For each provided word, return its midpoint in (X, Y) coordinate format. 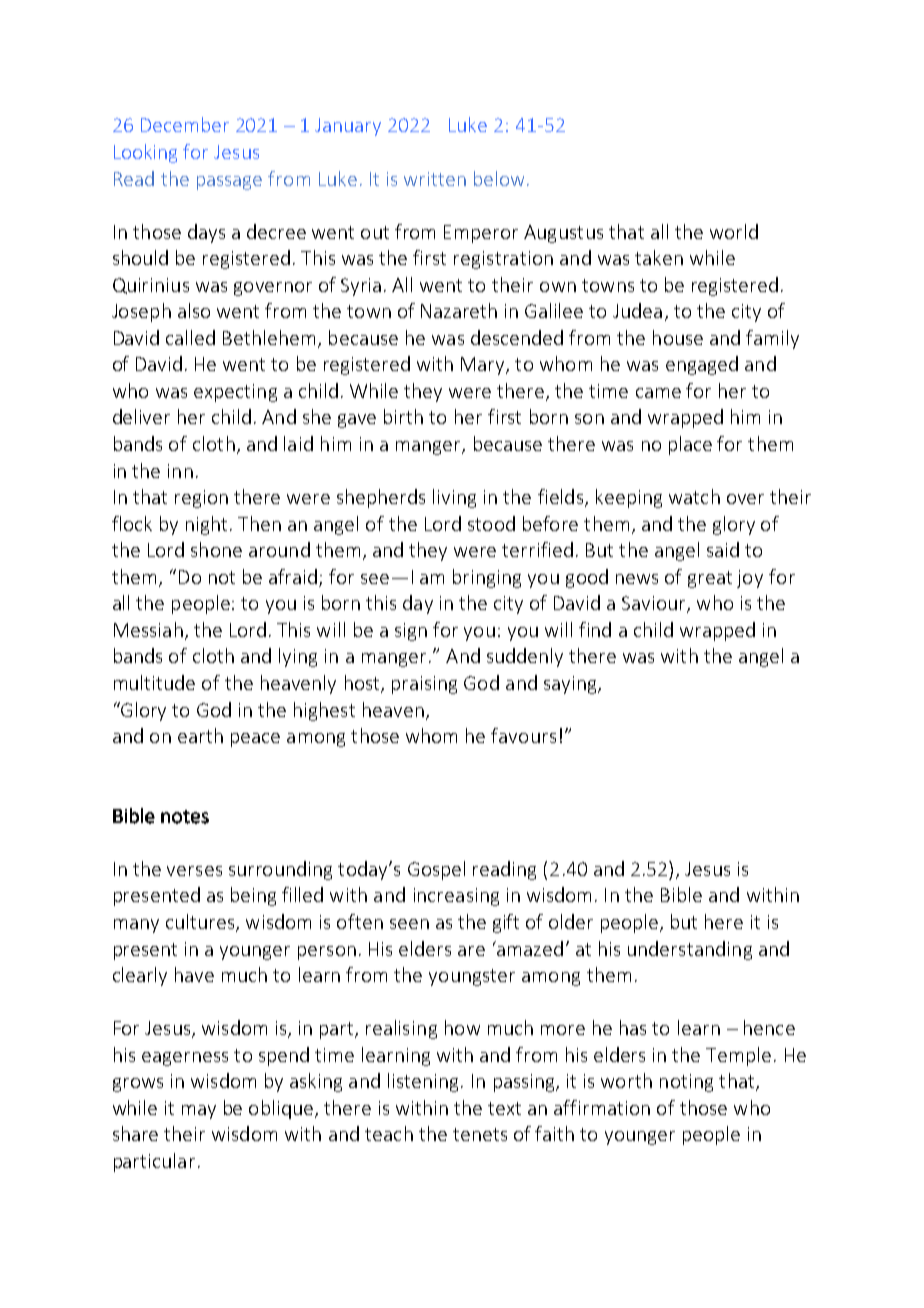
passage (229, 183)
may (199, 1112)
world (734, 231)
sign (411, 632)
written (435, 179)
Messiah (148, 629)
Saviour (655, 604)
